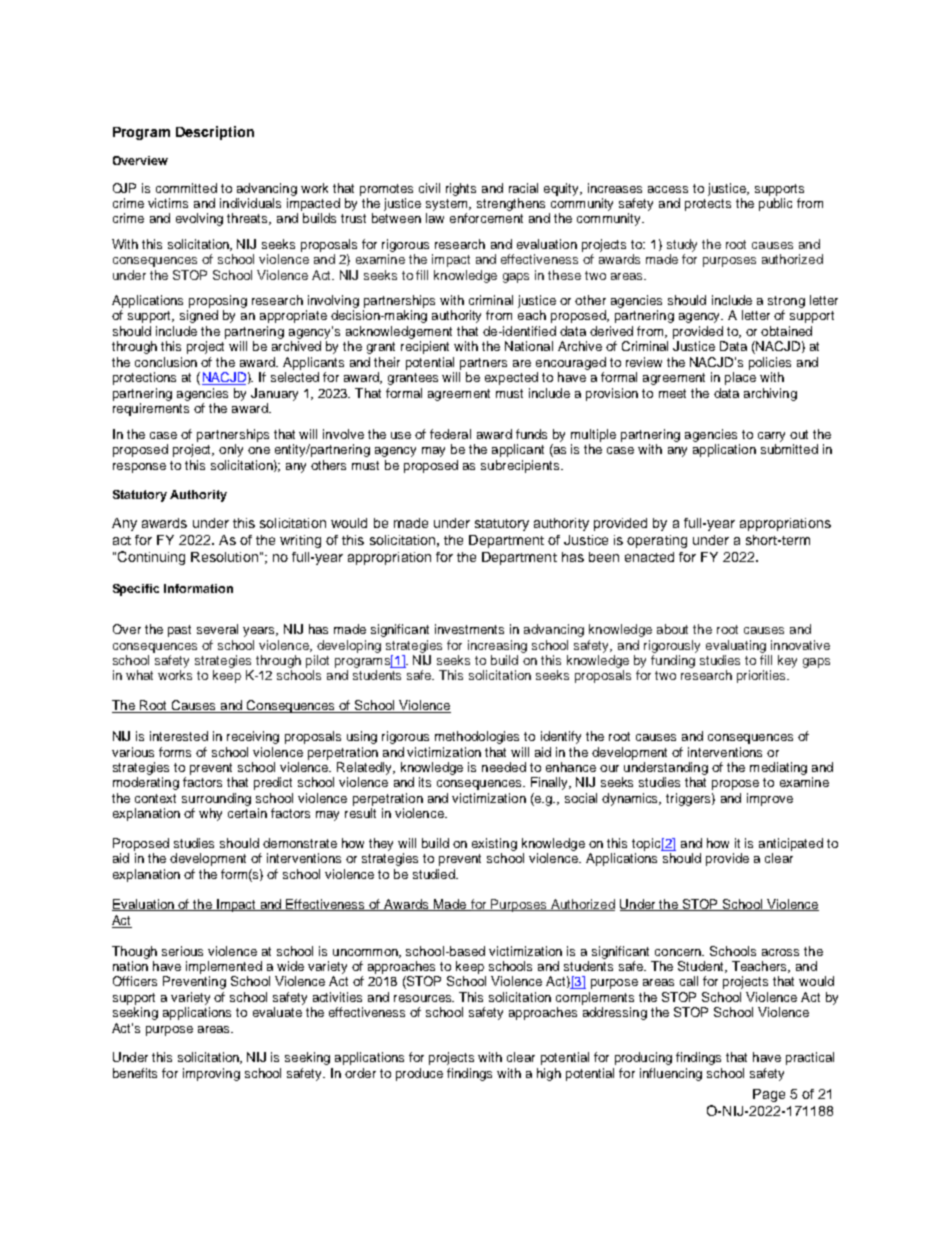 This screenshot has height=1233, width=952. Describe the element at coordinates (736, 646) in the screenshot. I see `evaluating` at that location.
